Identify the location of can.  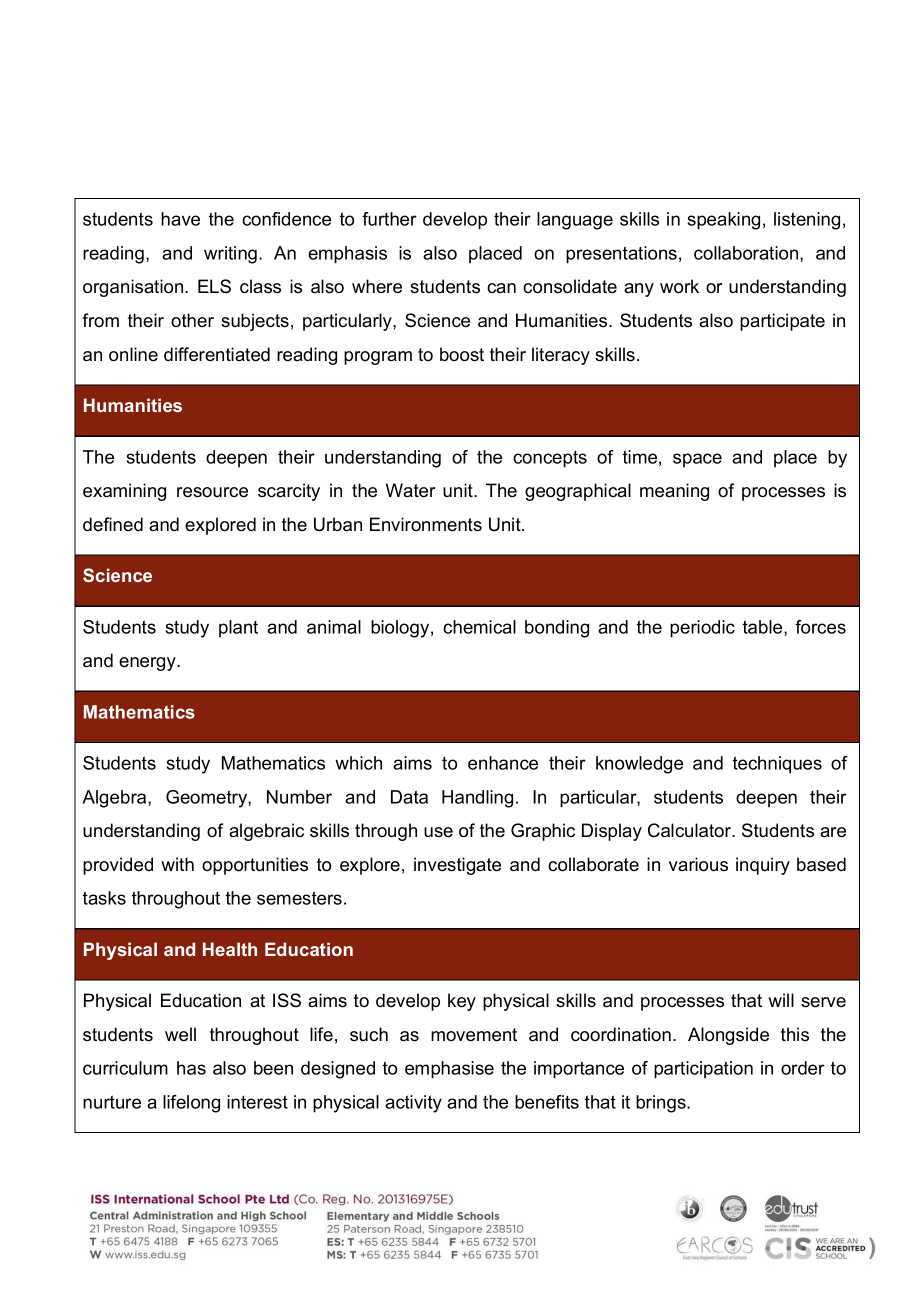
(501, 288).
